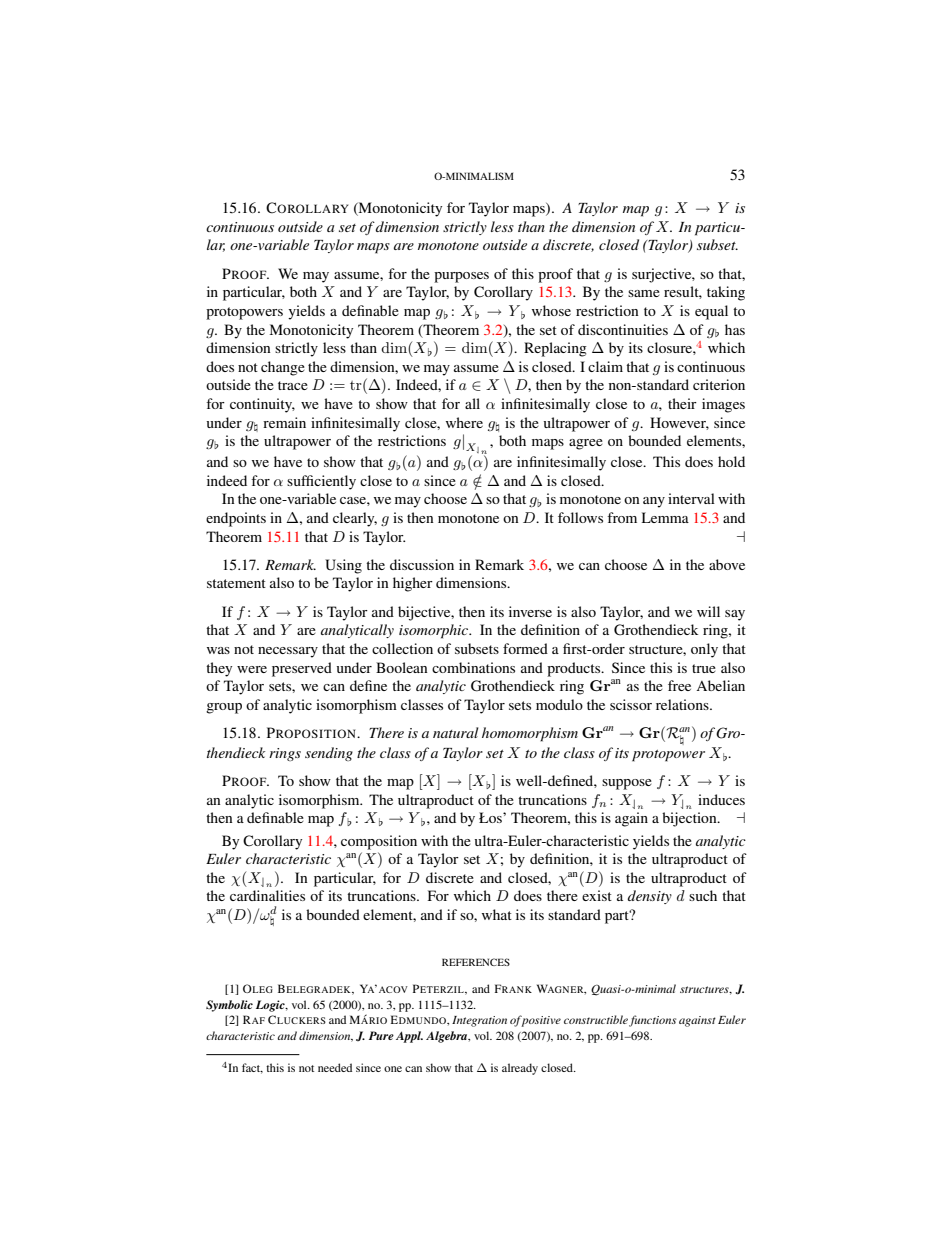  Describe the element at coordinates (691, 498) in the image. I see `interval` at that location.
